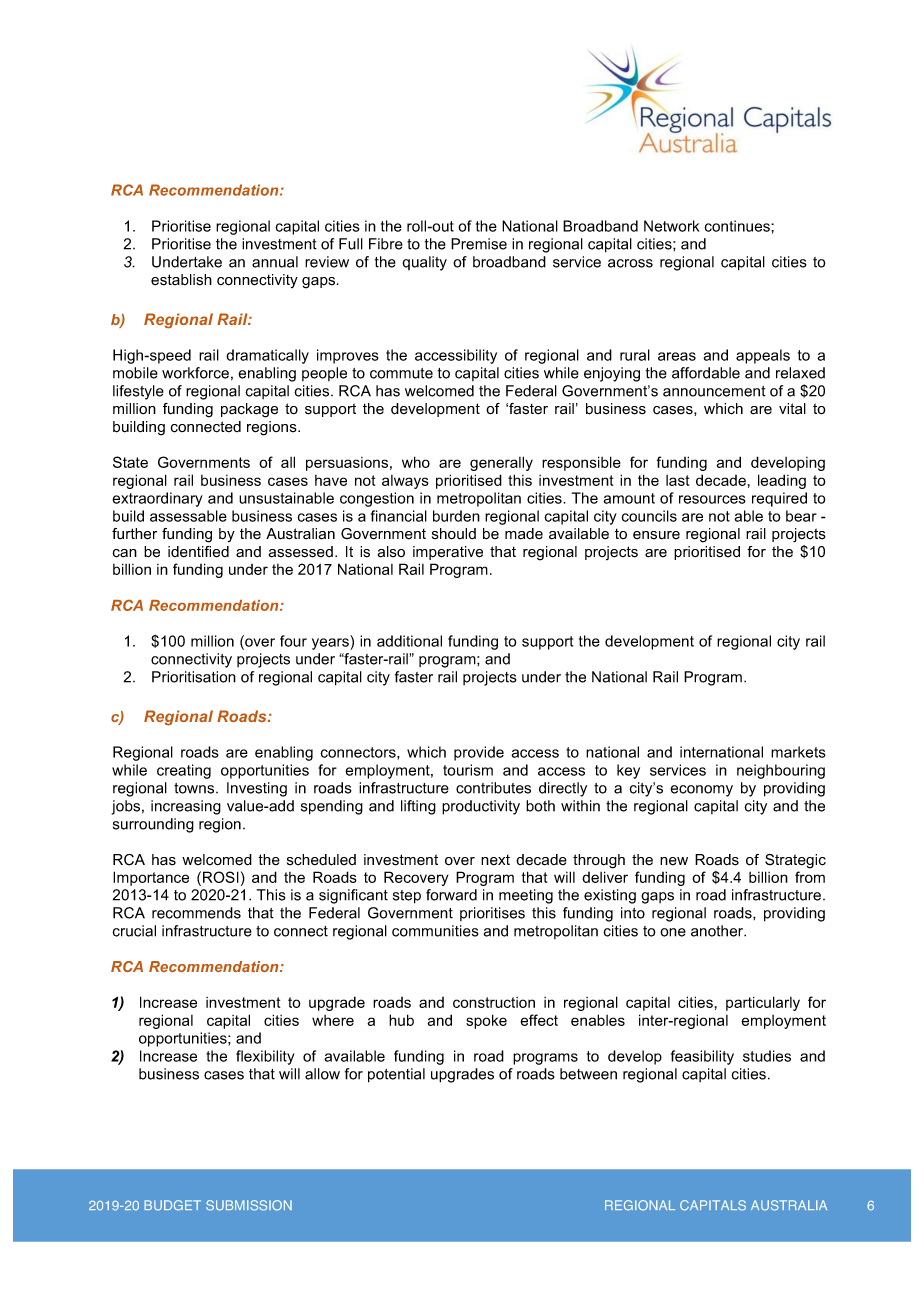 The height and width of the page is (1308, 924). I want to click on Premise, so click(479, 244).
